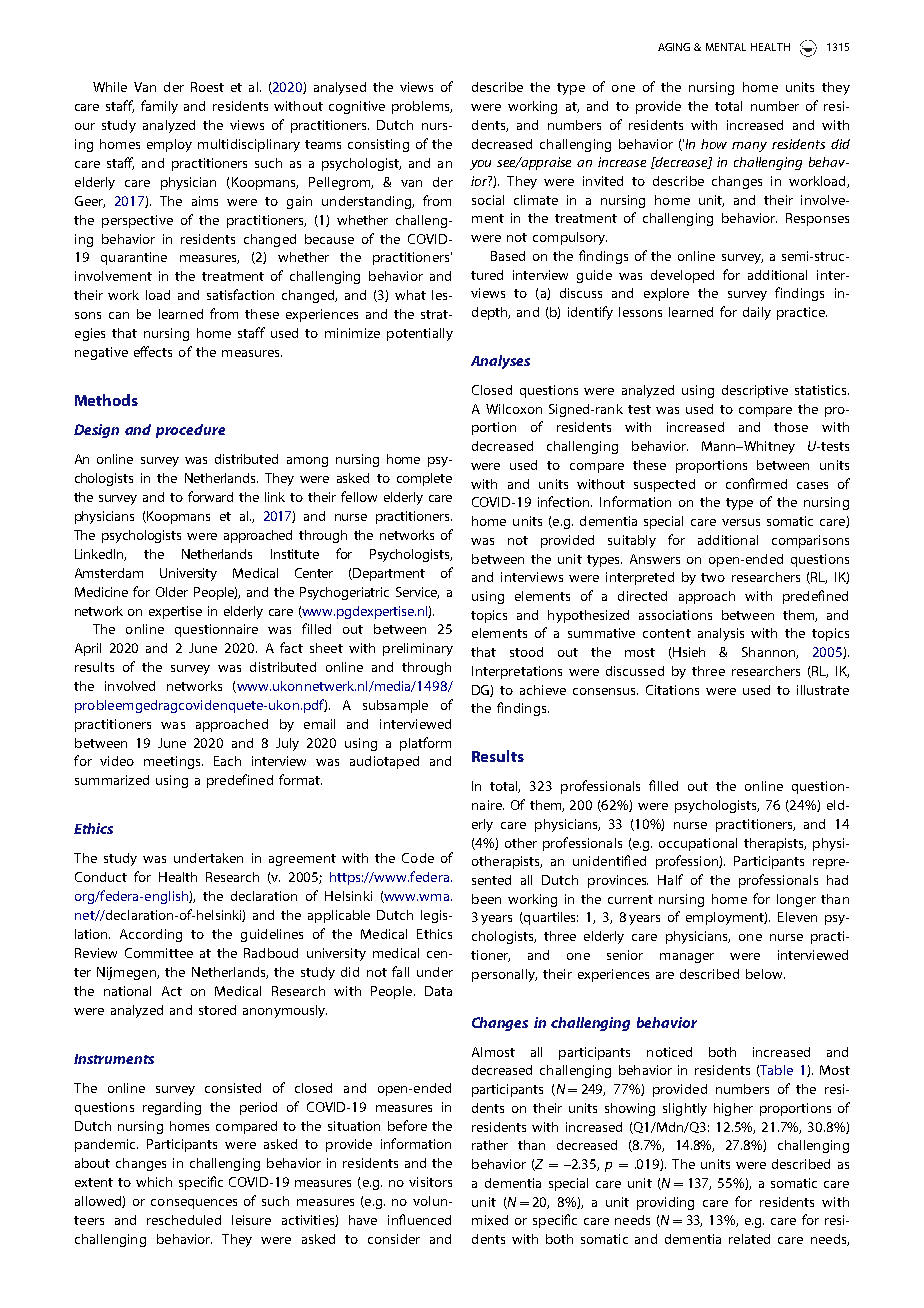 Image resolution: width=924 pixels, height=1308 pixels. What do you see at coordinates (190, 431) in the screenshot?
I see `procedure` at bounding box center [190, 431].
